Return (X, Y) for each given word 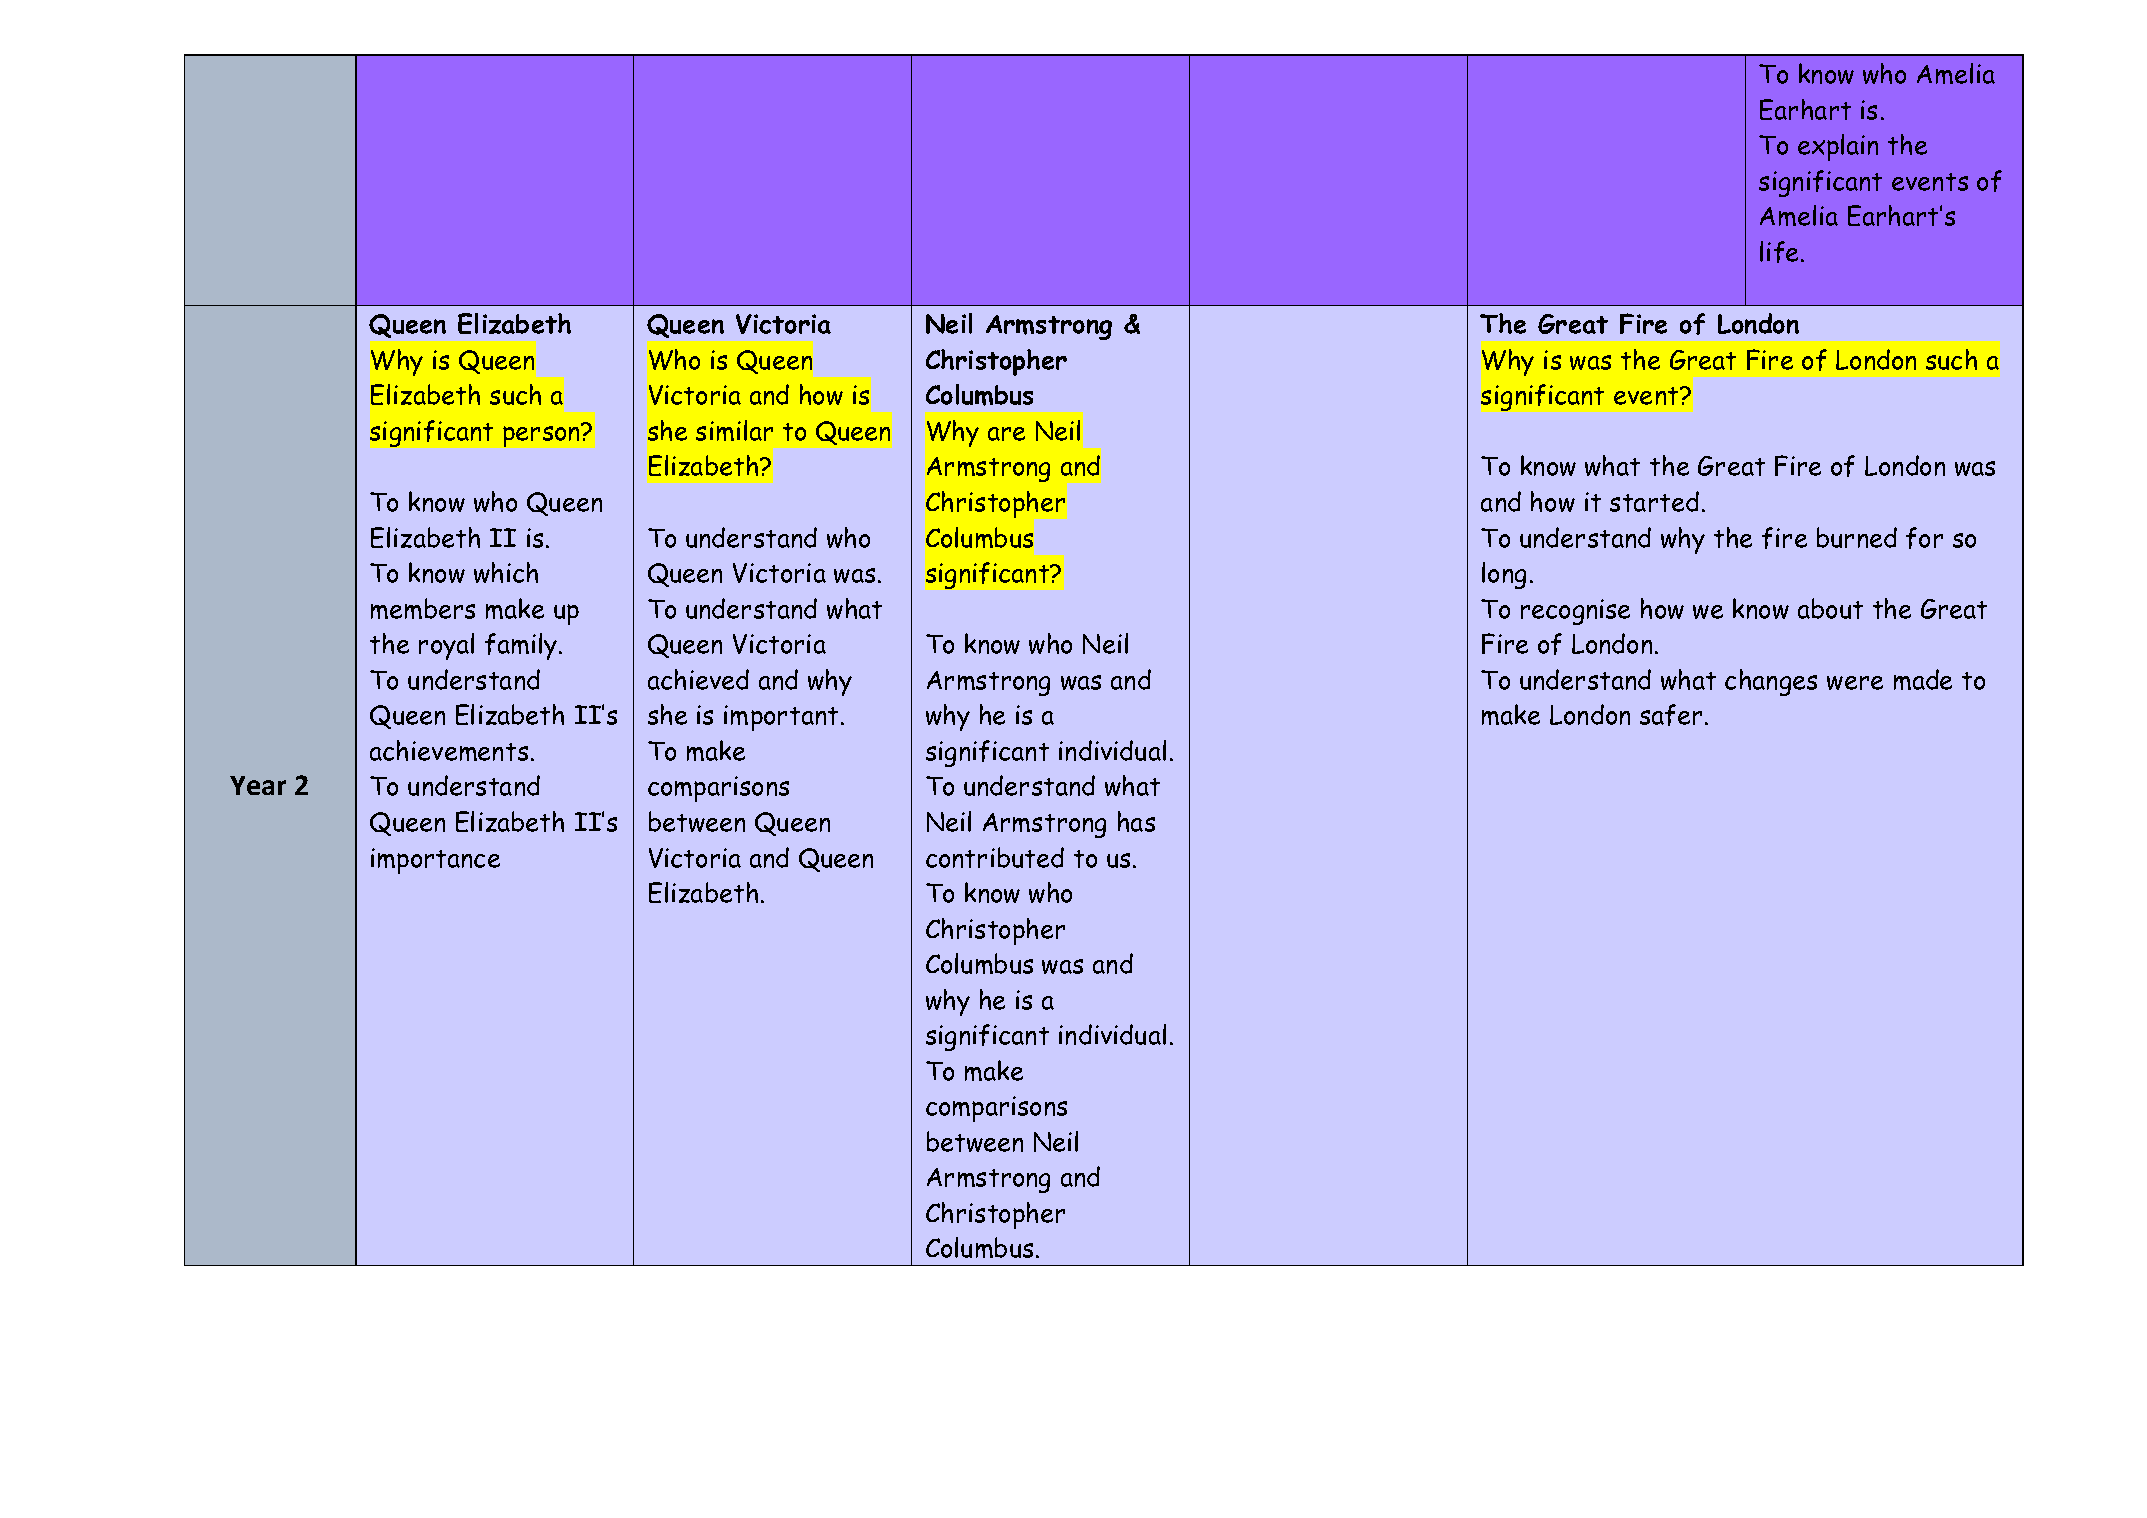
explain (1838, 147)
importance (435, 861)
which (506, 572)
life (1781, 252)
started (1654, 501)
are (1006, 434)
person (543, 435)
